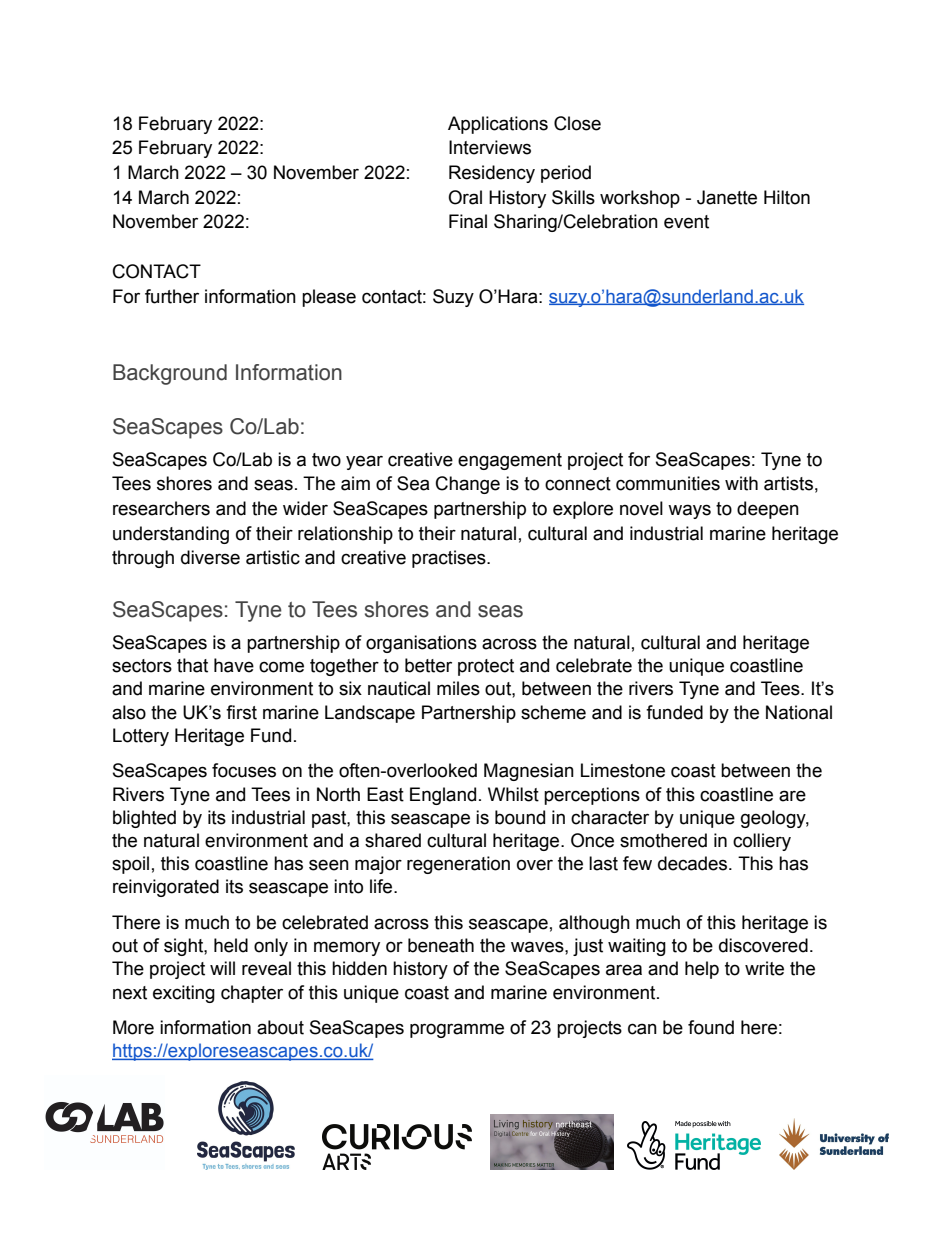 The height and width of the document is (1233, 952). Describe the element at coordinates (694, 863) in the document. I see `decades` at that location.
